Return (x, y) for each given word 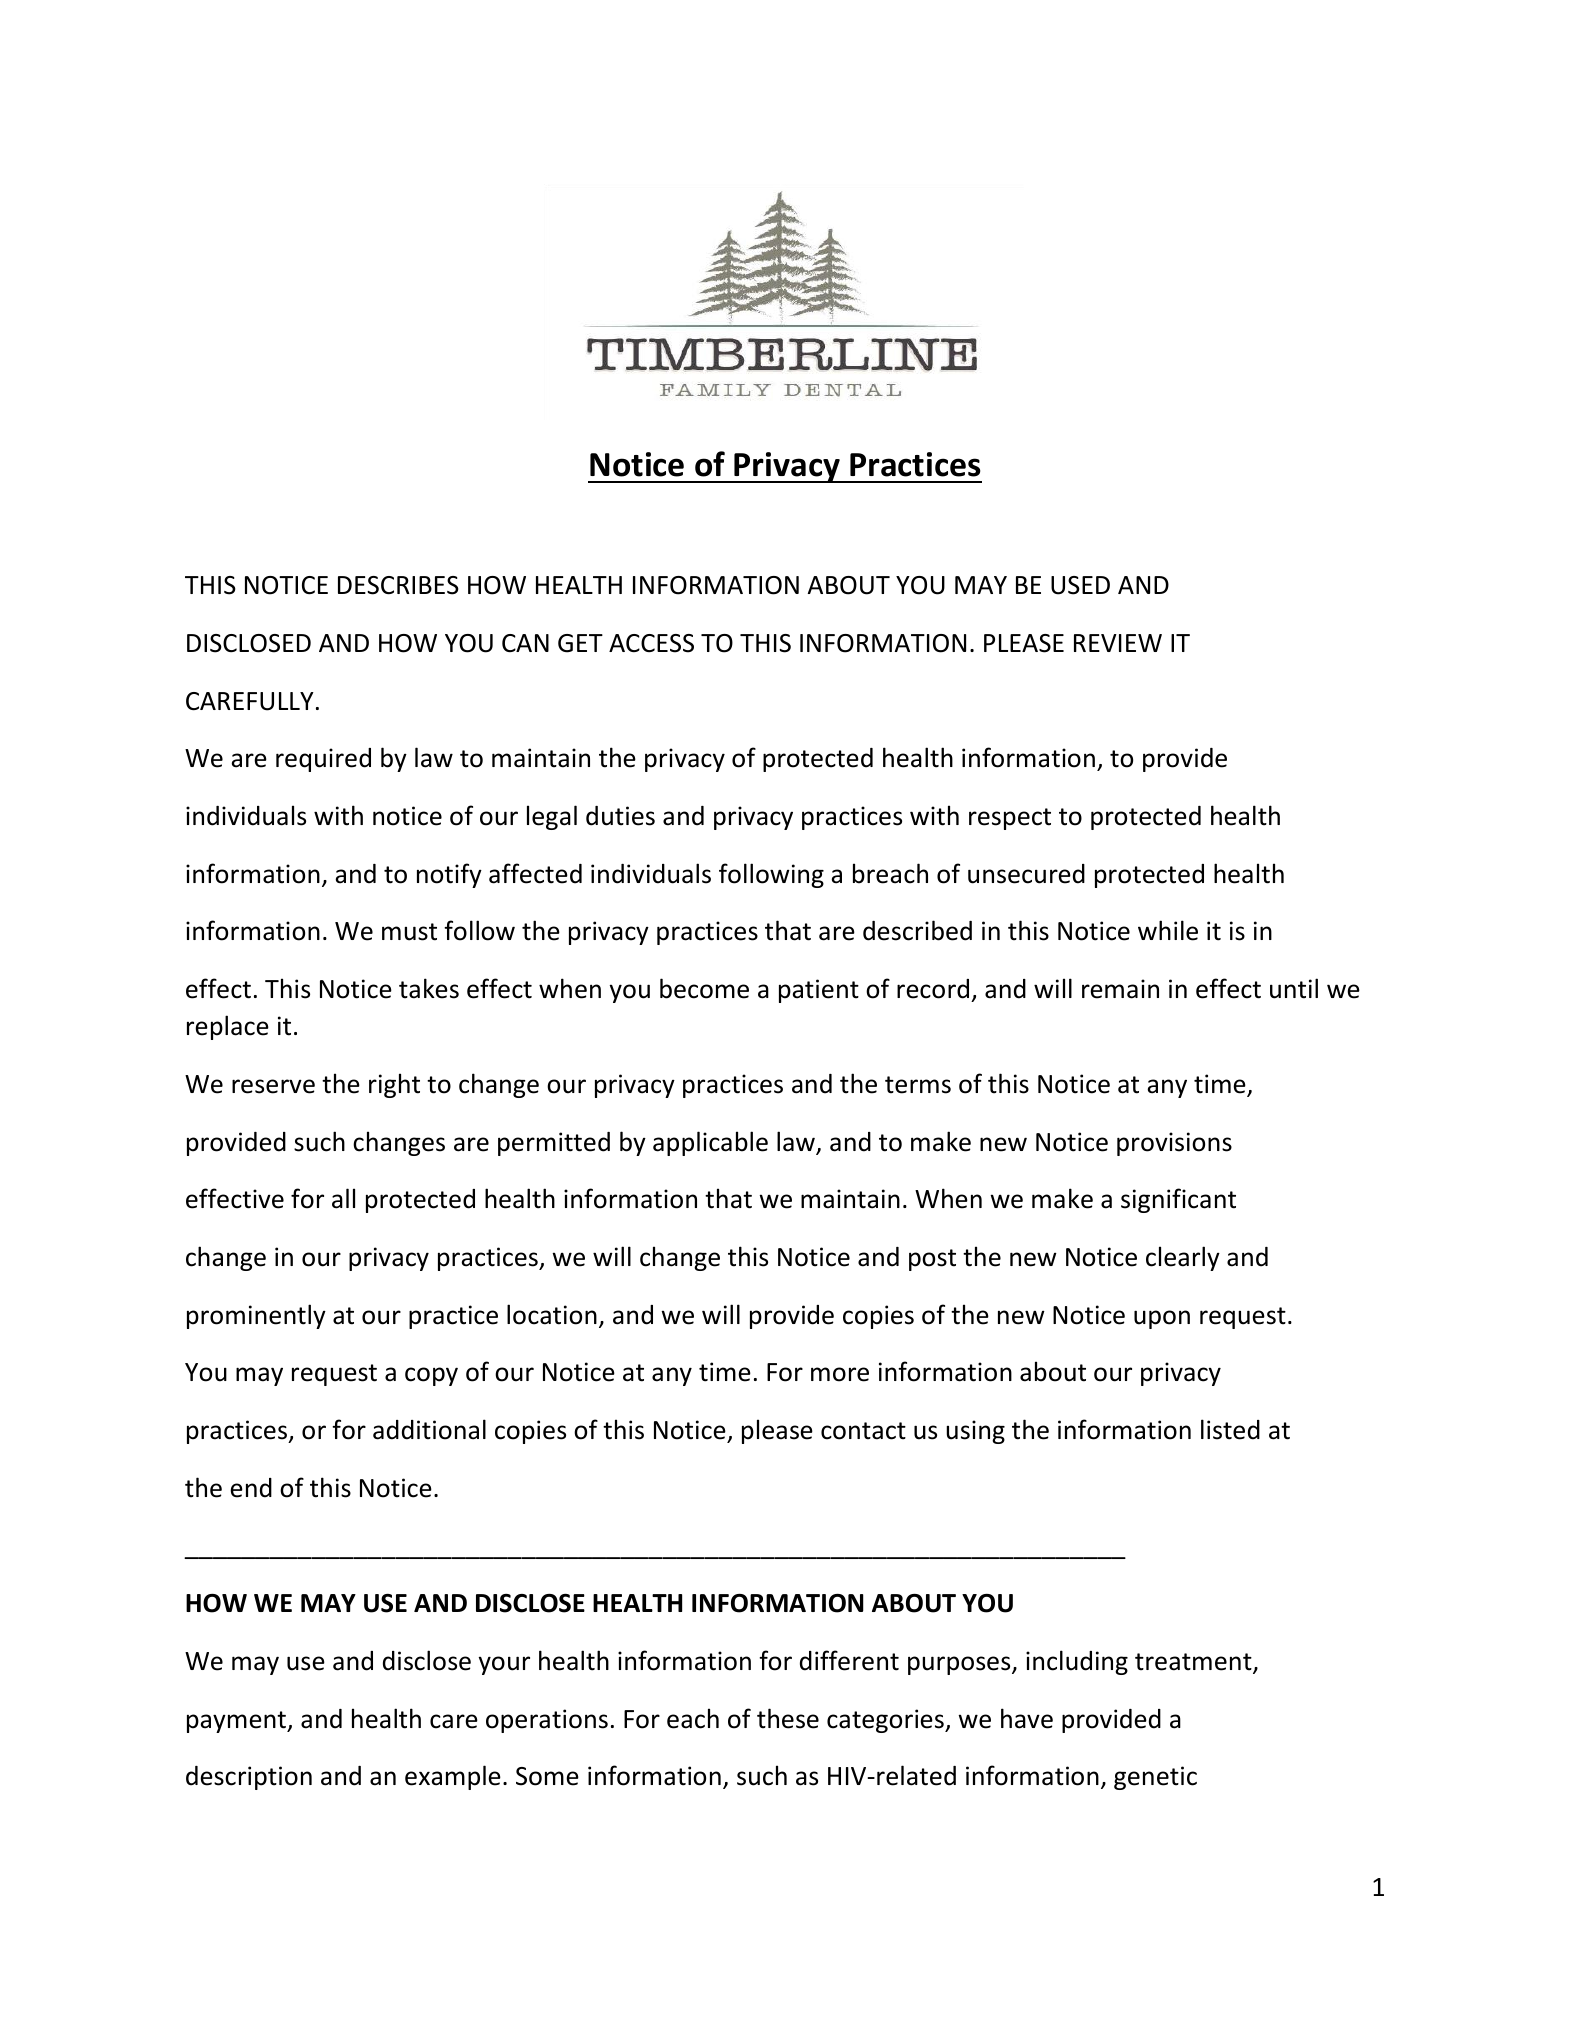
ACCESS (651, 643)
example (453, 1777)
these (788, 1718)
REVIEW (1118, 643)
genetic (1155, 1778)
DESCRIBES (398, 585)
